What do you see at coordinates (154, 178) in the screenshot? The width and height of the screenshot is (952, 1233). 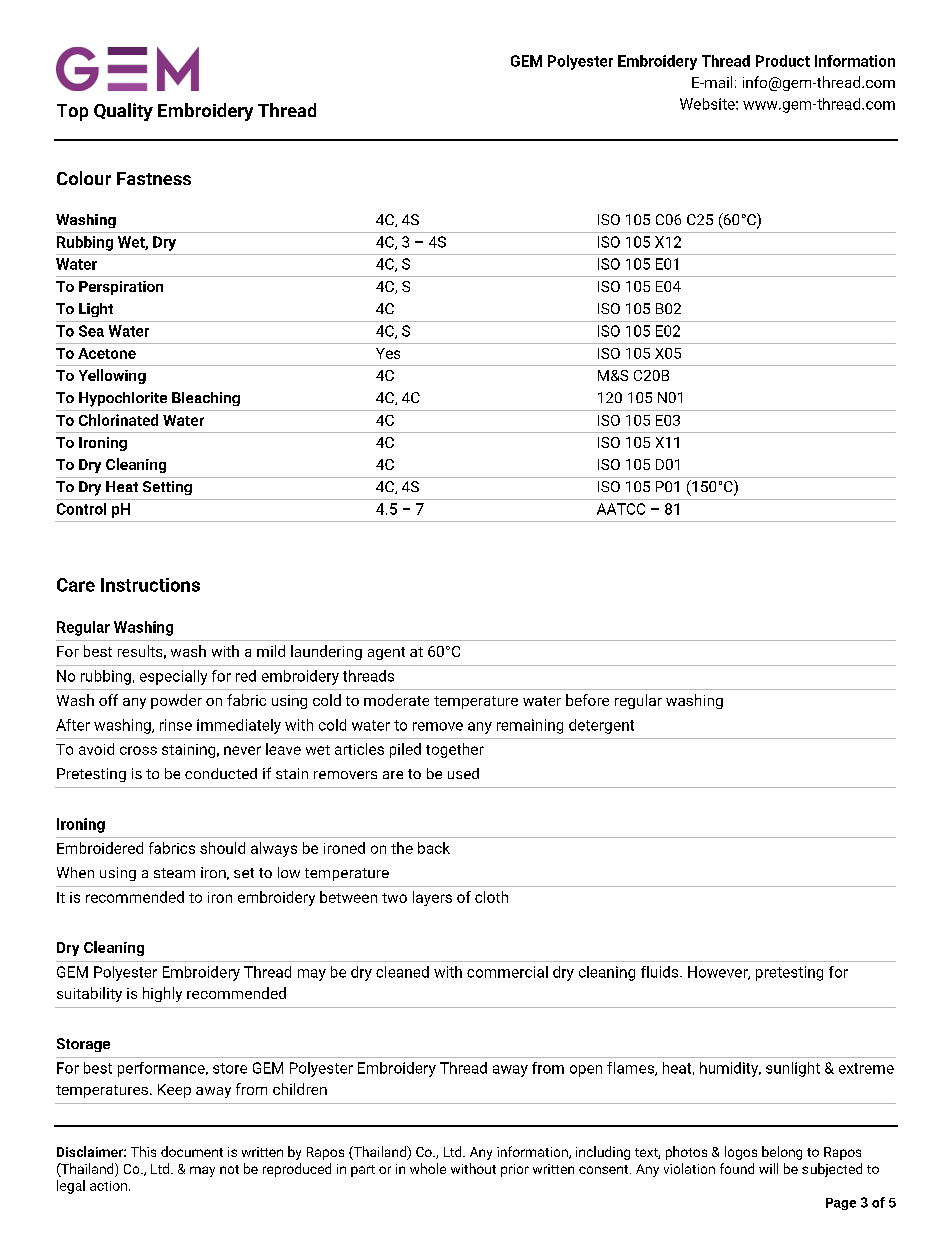 I see `Fastness` at bounding box center [154, 178].
